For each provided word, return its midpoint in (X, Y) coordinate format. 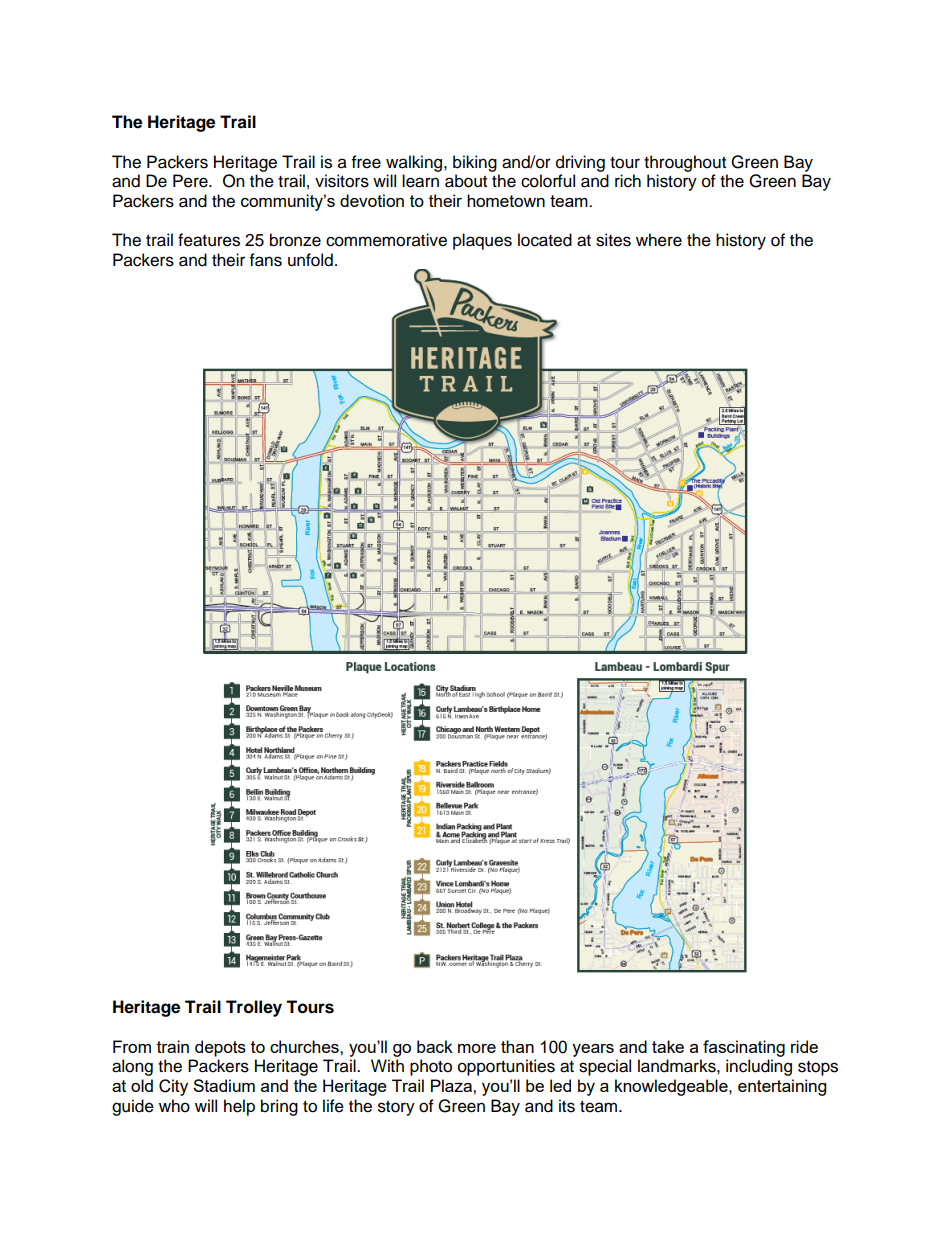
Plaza (452, 1085)
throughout (685, 163)
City (173, 1087)
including (759, 1067)
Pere (191, 181)
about (466, 181)
